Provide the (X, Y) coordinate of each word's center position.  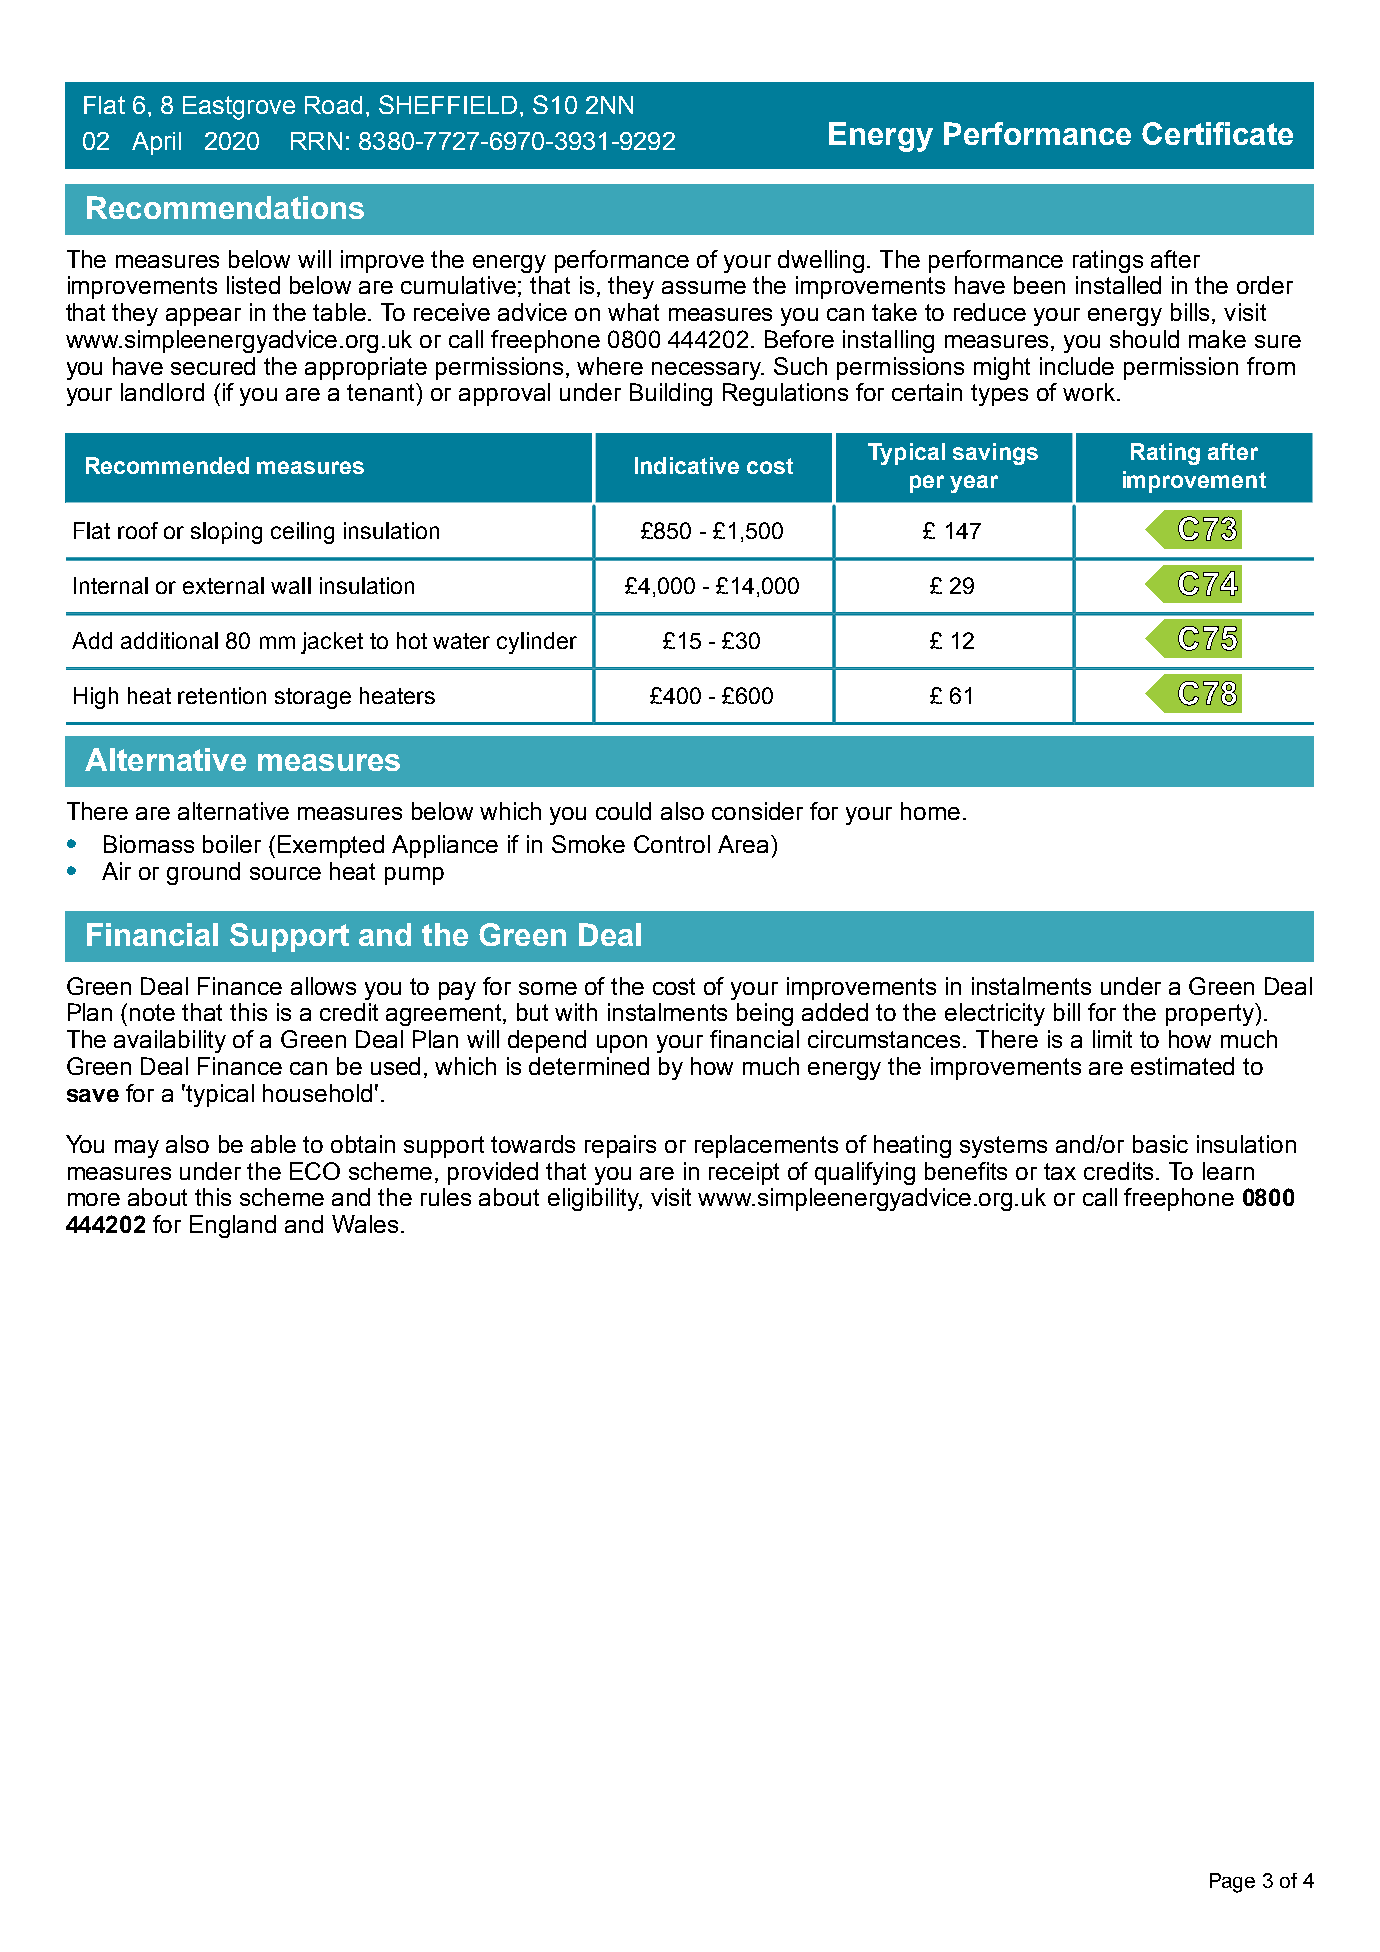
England (233, 1226)
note (152, 1012)
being (765, 1014)
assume (704, 287)
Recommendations (225, 207)
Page (1232, 1883)
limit (1112, 1039)
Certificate (1217, 133)
